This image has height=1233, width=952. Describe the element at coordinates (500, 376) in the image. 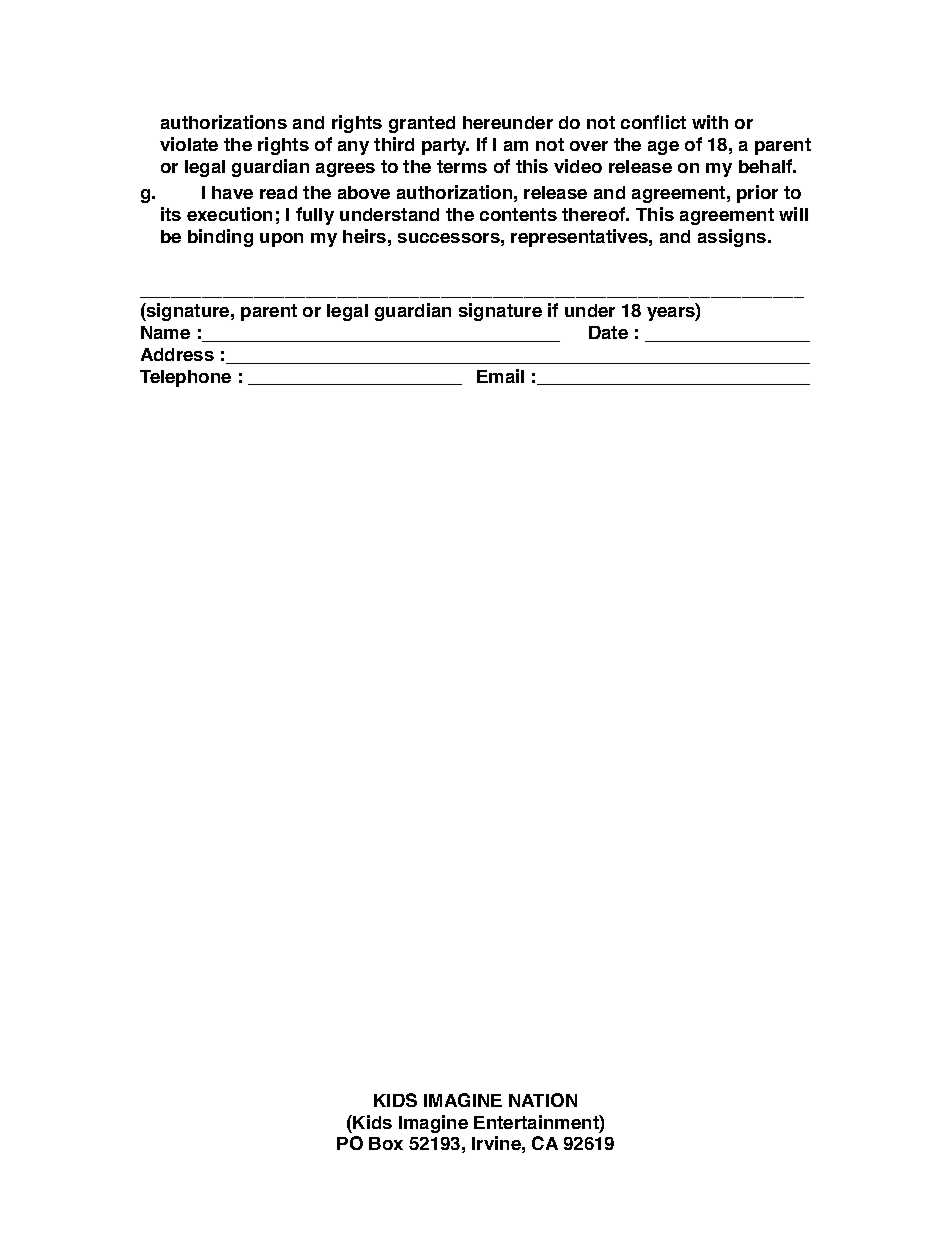

I see `Email` at that location.
